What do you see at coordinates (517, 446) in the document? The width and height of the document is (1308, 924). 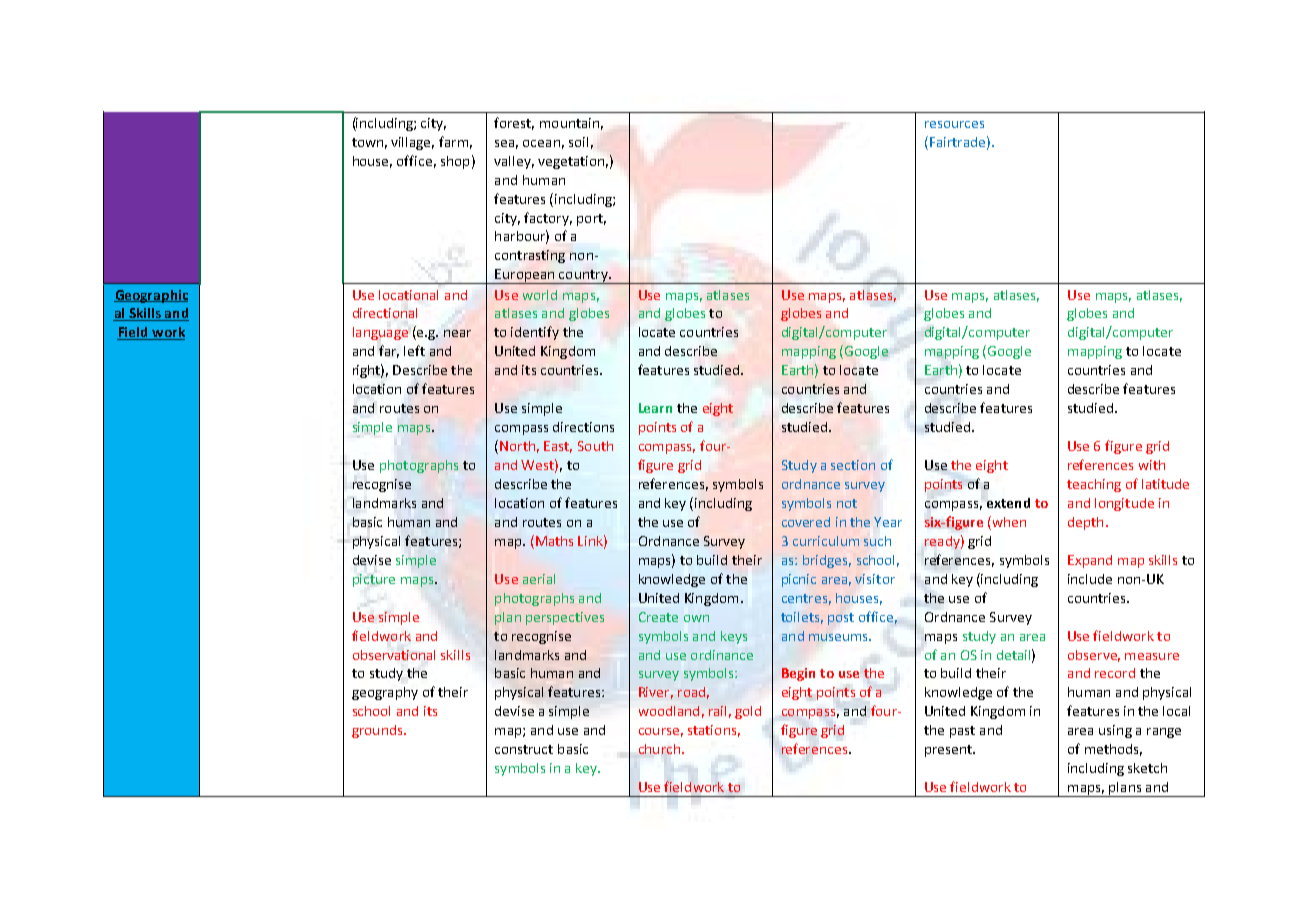 I see `North` at bounding box center [517, 446].
